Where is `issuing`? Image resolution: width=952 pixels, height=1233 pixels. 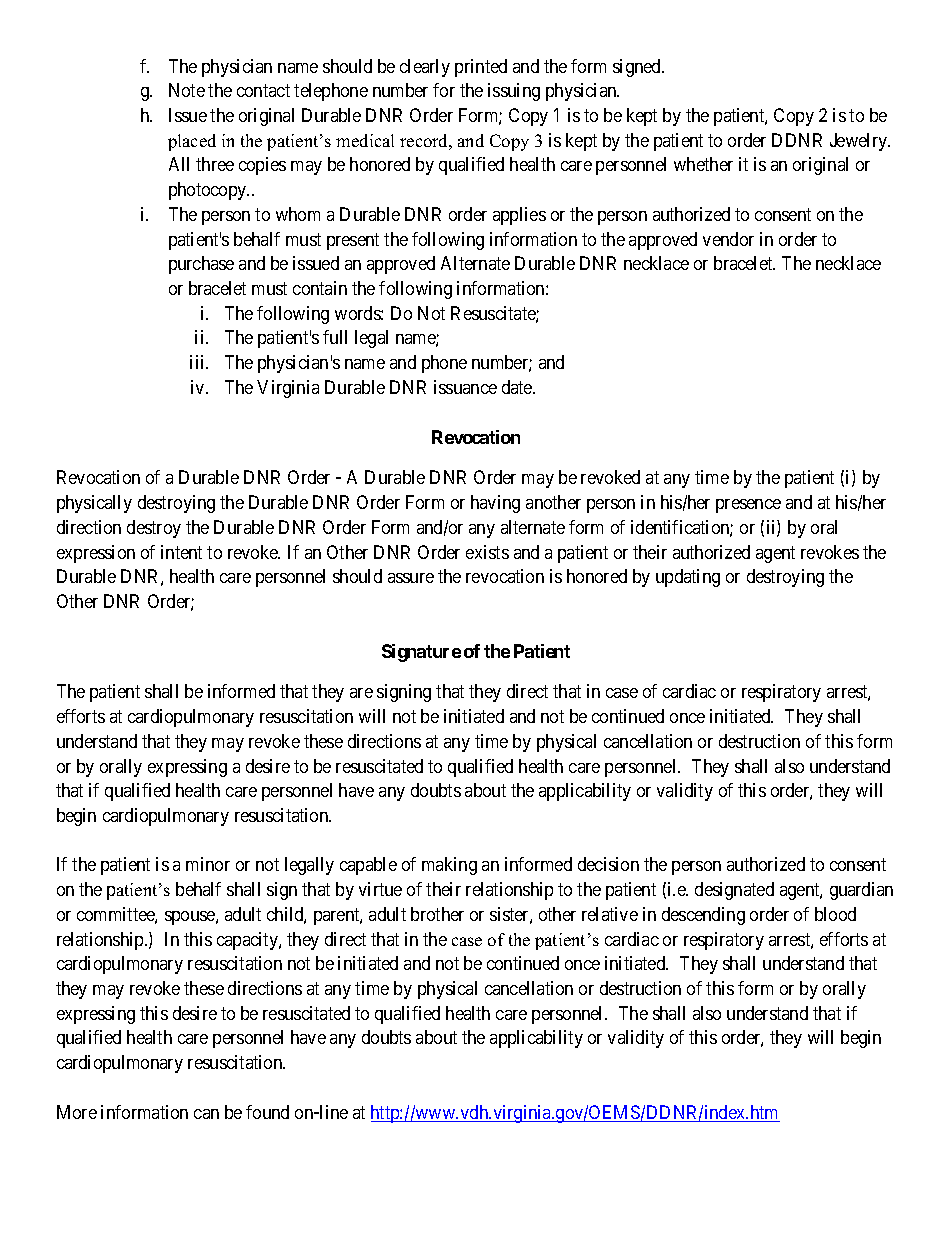
issuing is located at coordinates (514, 92).
